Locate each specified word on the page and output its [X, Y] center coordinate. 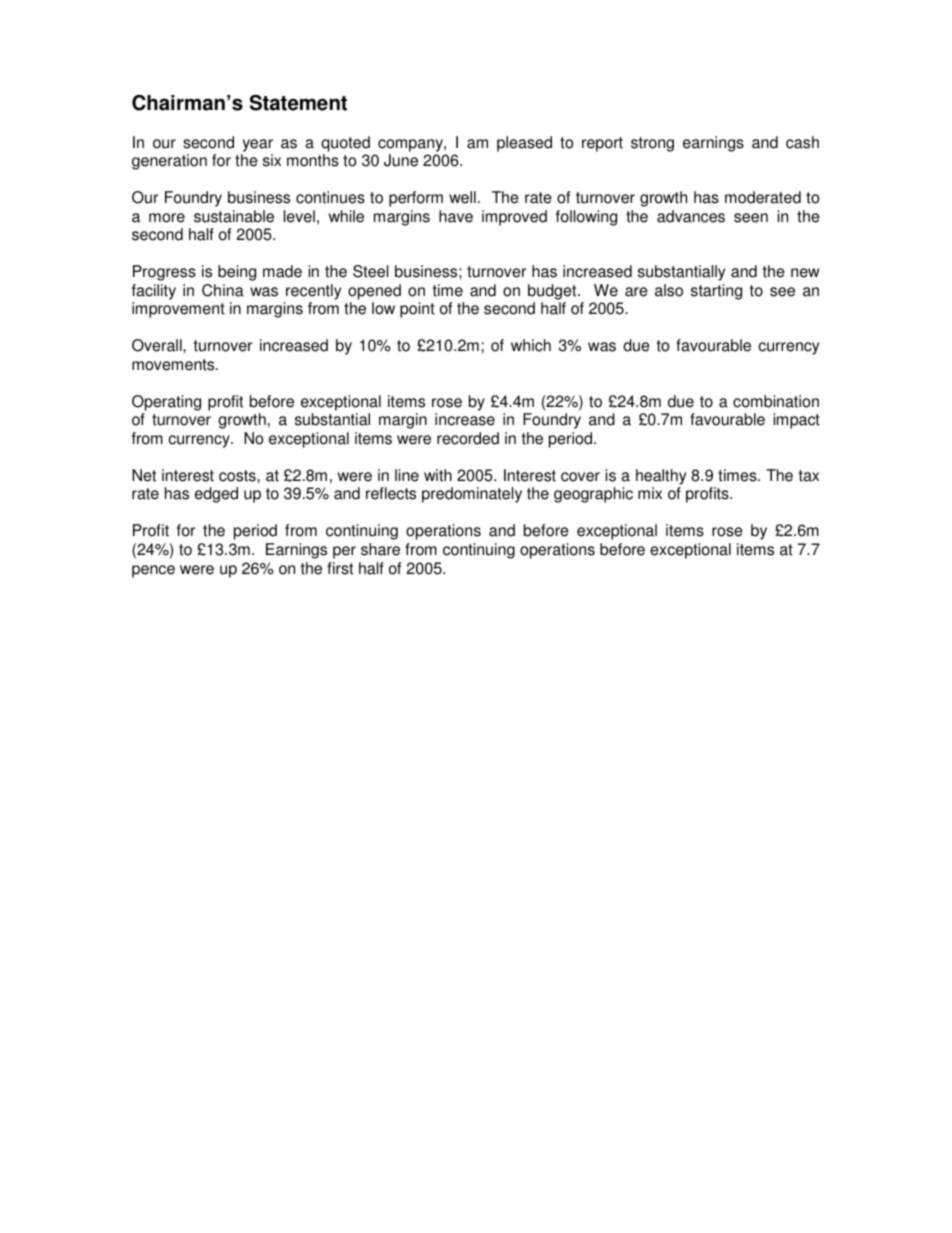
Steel [371, 271]
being [237, 273]
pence [153, 571]
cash [802, 142]
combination [776, 401]
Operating [166, 403]
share [380, 549]
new [805, 273]
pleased [524, 144]
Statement [298, 103]
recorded [468, 438]
